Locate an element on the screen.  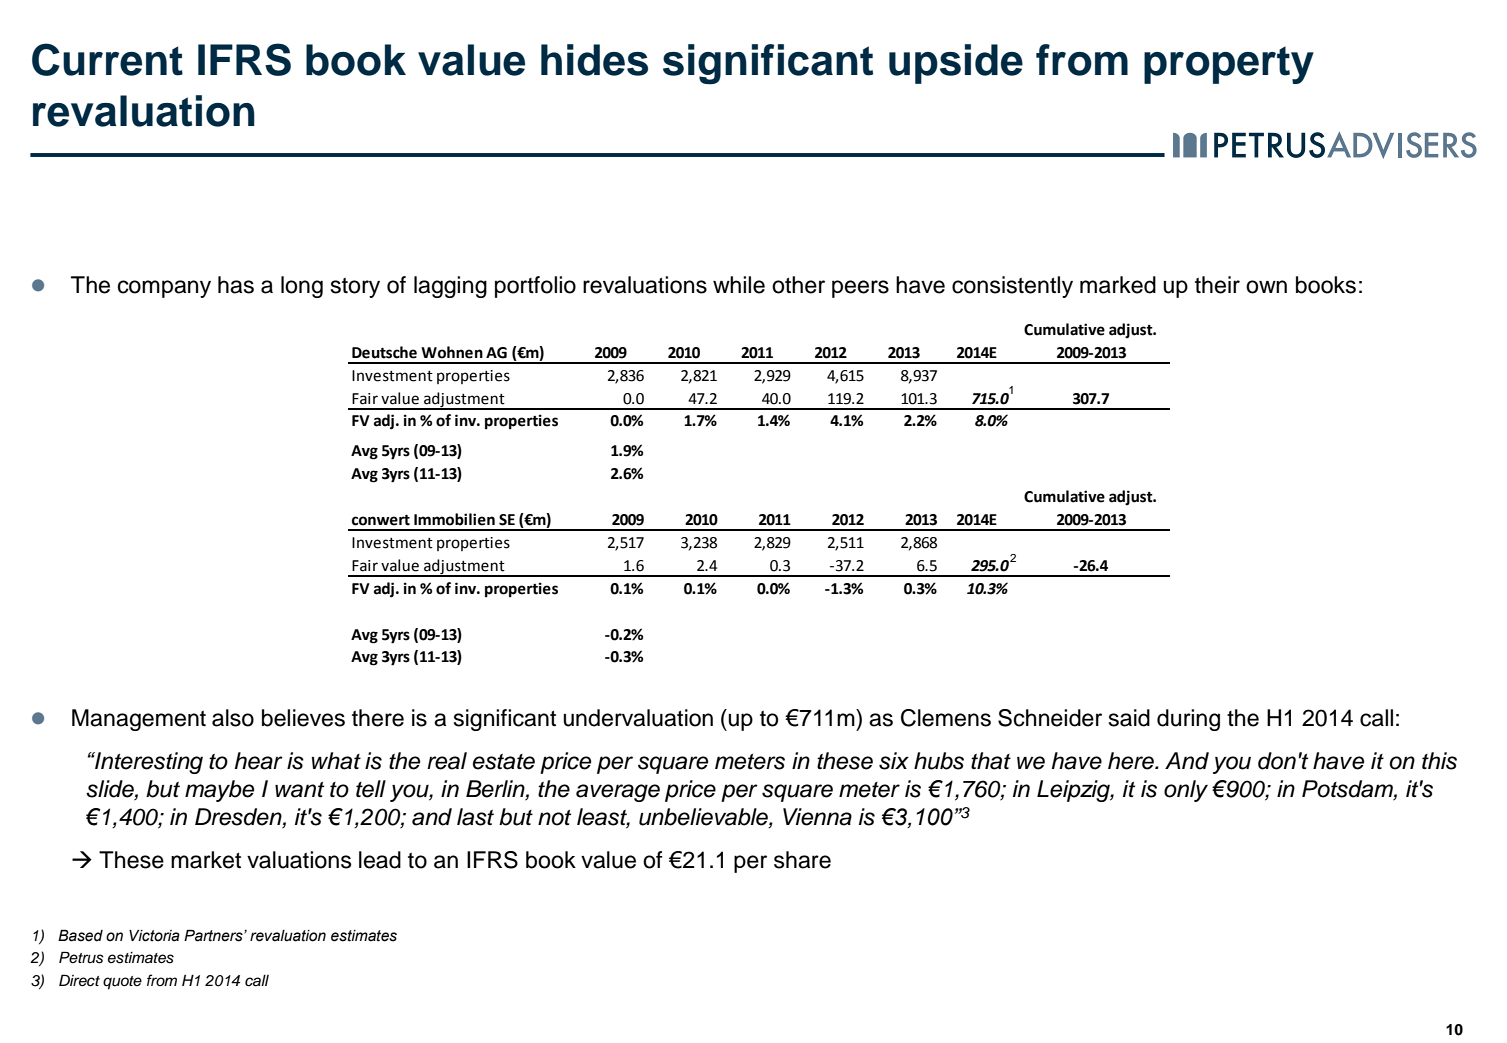
during is located at coordinates (1188, 720).
